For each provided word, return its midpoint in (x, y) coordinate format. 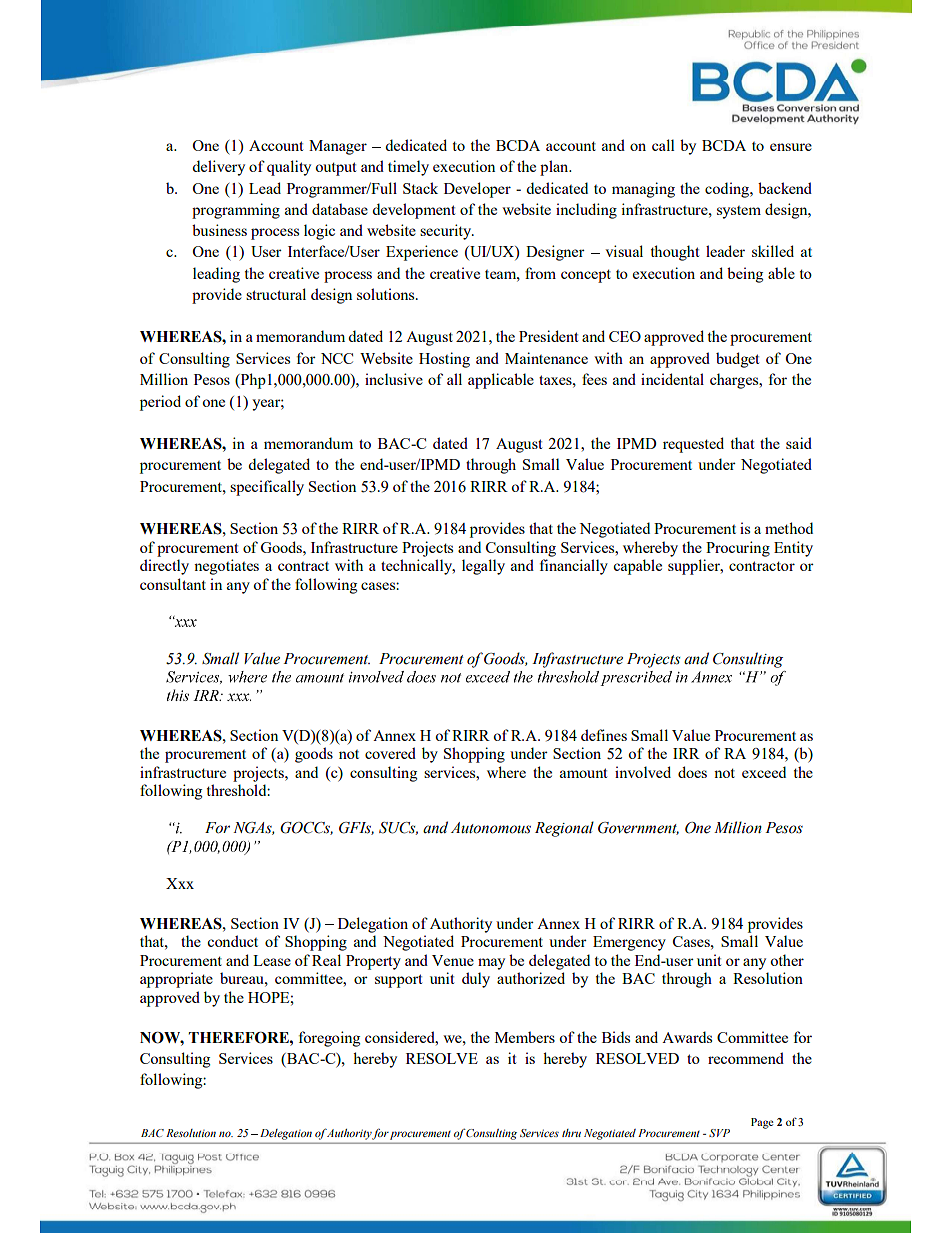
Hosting (444, 360)
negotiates (226, 567)
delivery (218, 168)
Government (638, 828)
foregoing (329, 1039)
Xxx (180, 883)
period (160, 403)
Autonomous (491, 828)
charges (735, 381)
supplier (695, 567)
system (739, 212)
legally (483, 567)
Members (525, 1037)
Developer (477, 190)
